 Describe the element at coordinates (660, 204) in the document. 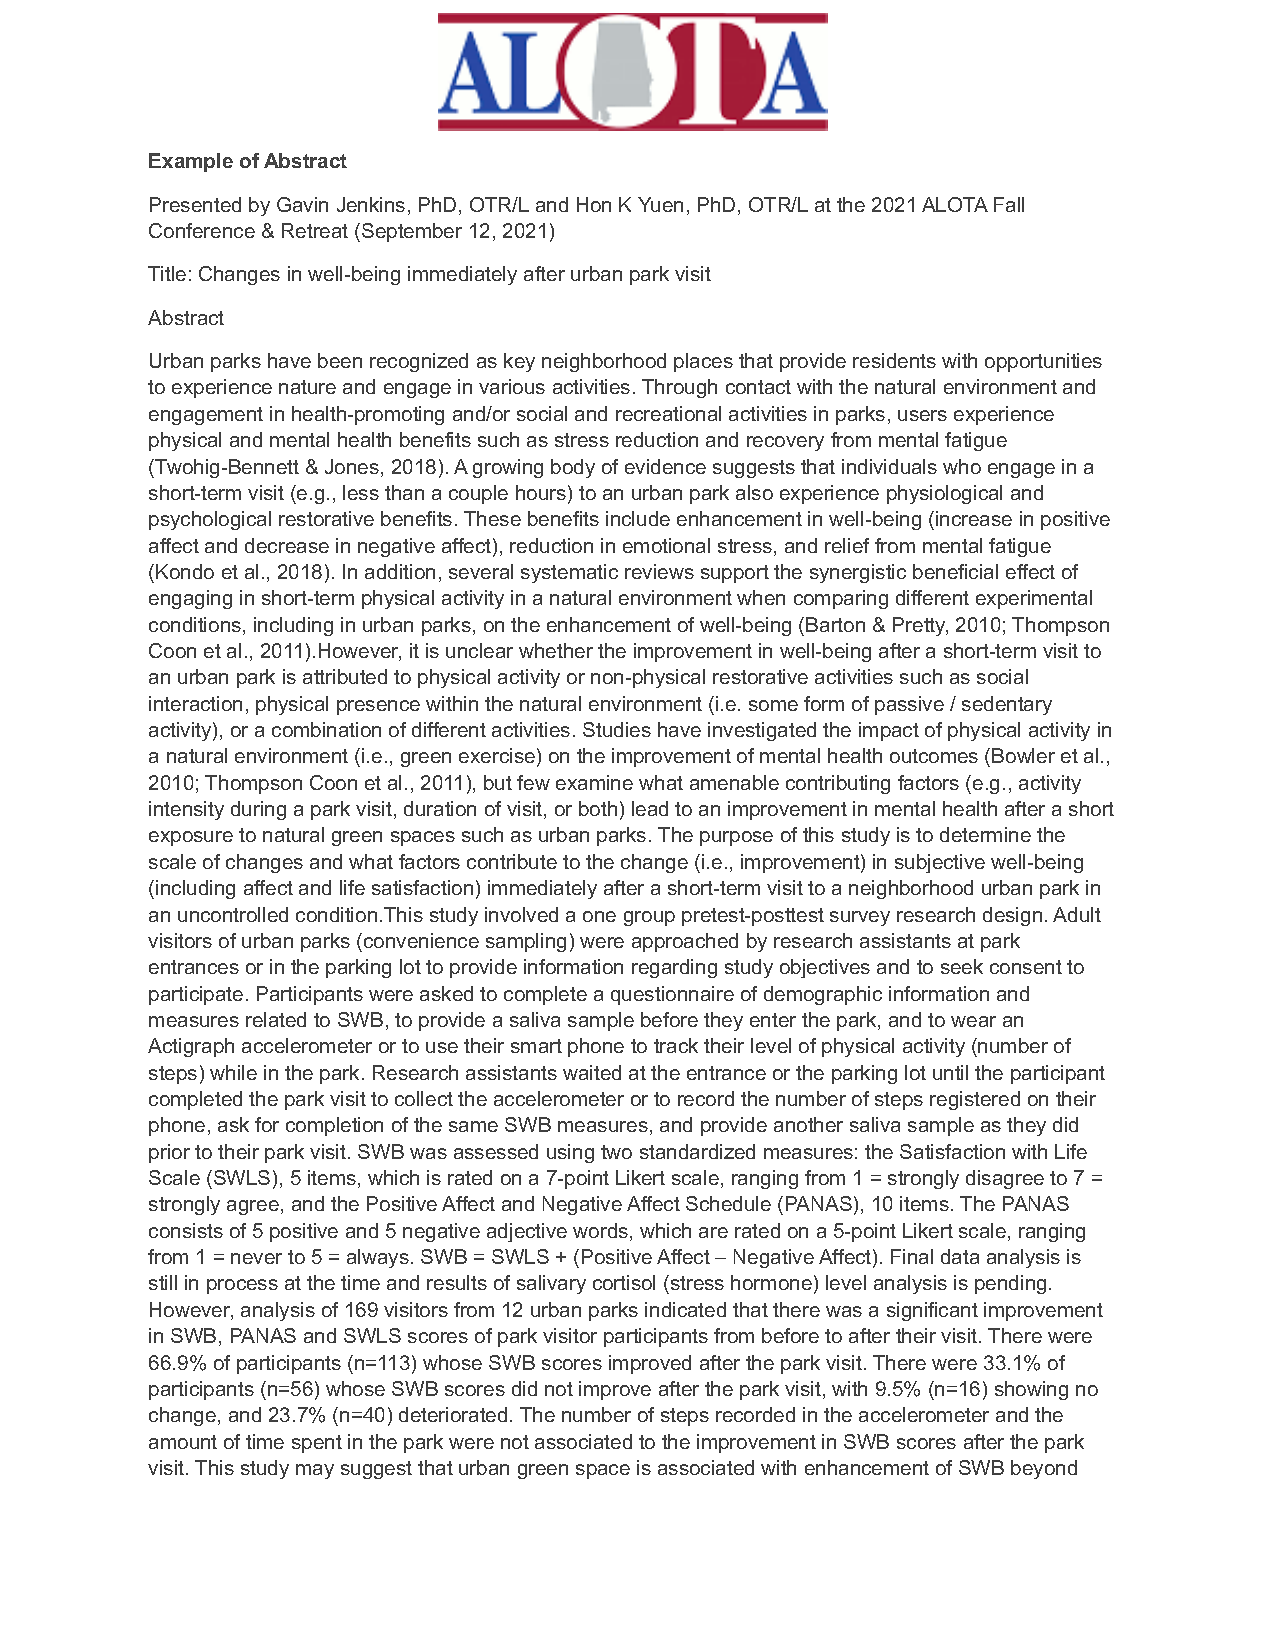

I see `Yuen` at that location.
